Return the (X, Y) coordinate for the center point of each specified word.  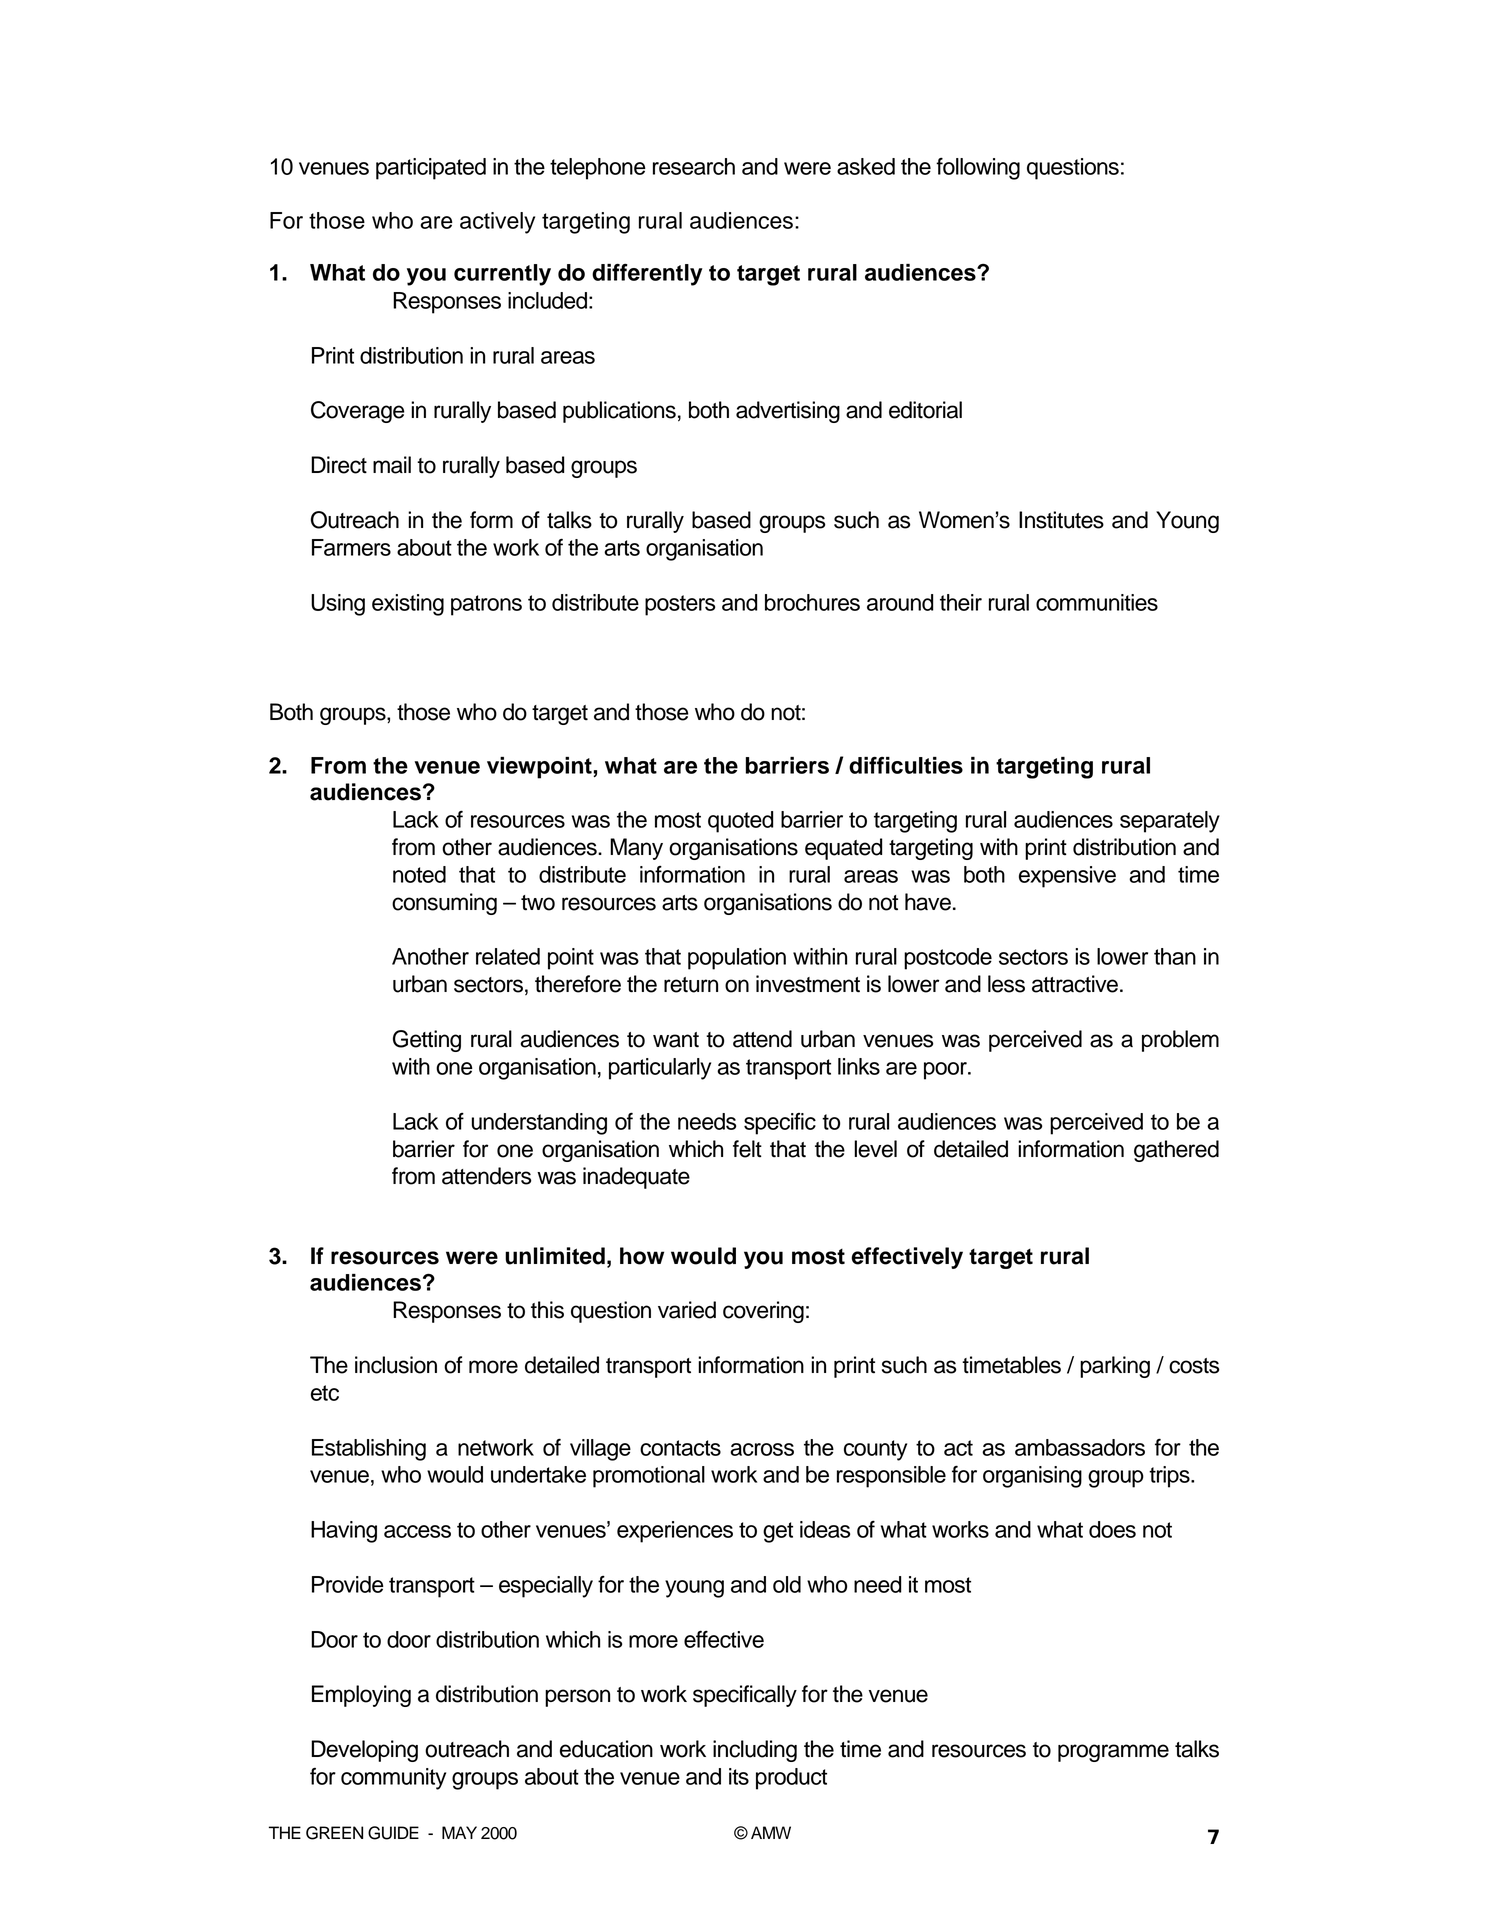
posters (680, 605)
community (393, 1779)
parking (1115, 1367)
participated (431, 169)
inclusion (396, 1365)
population (737, 959)
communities (1097, 602)
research (694, 166)
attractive (1075, 984)
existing (408, 605)
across (762, 1449)
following (978, 168)
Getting (427, 1041)
